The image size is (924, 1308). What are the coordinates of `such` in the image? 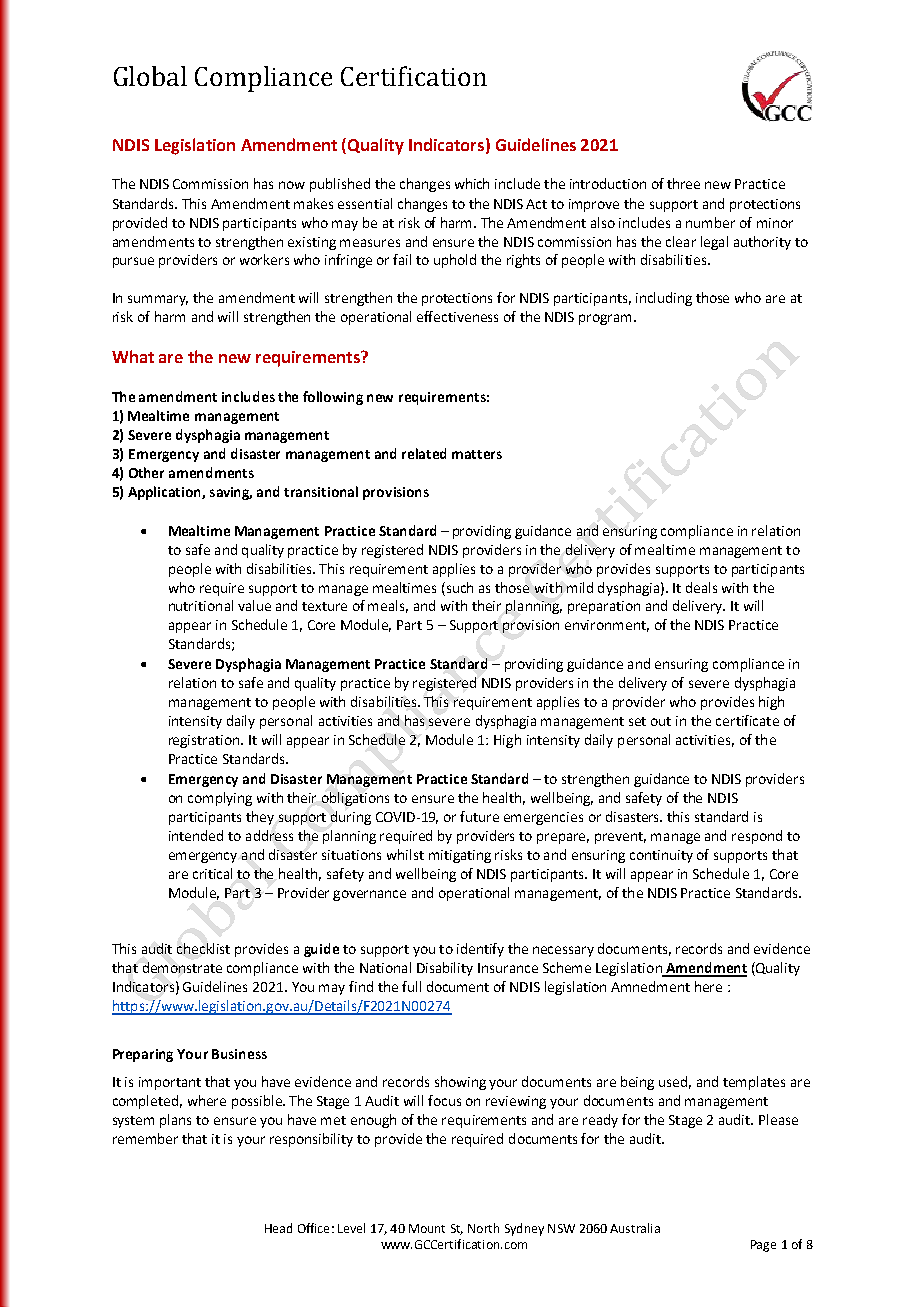 It's located at (460, 587).
